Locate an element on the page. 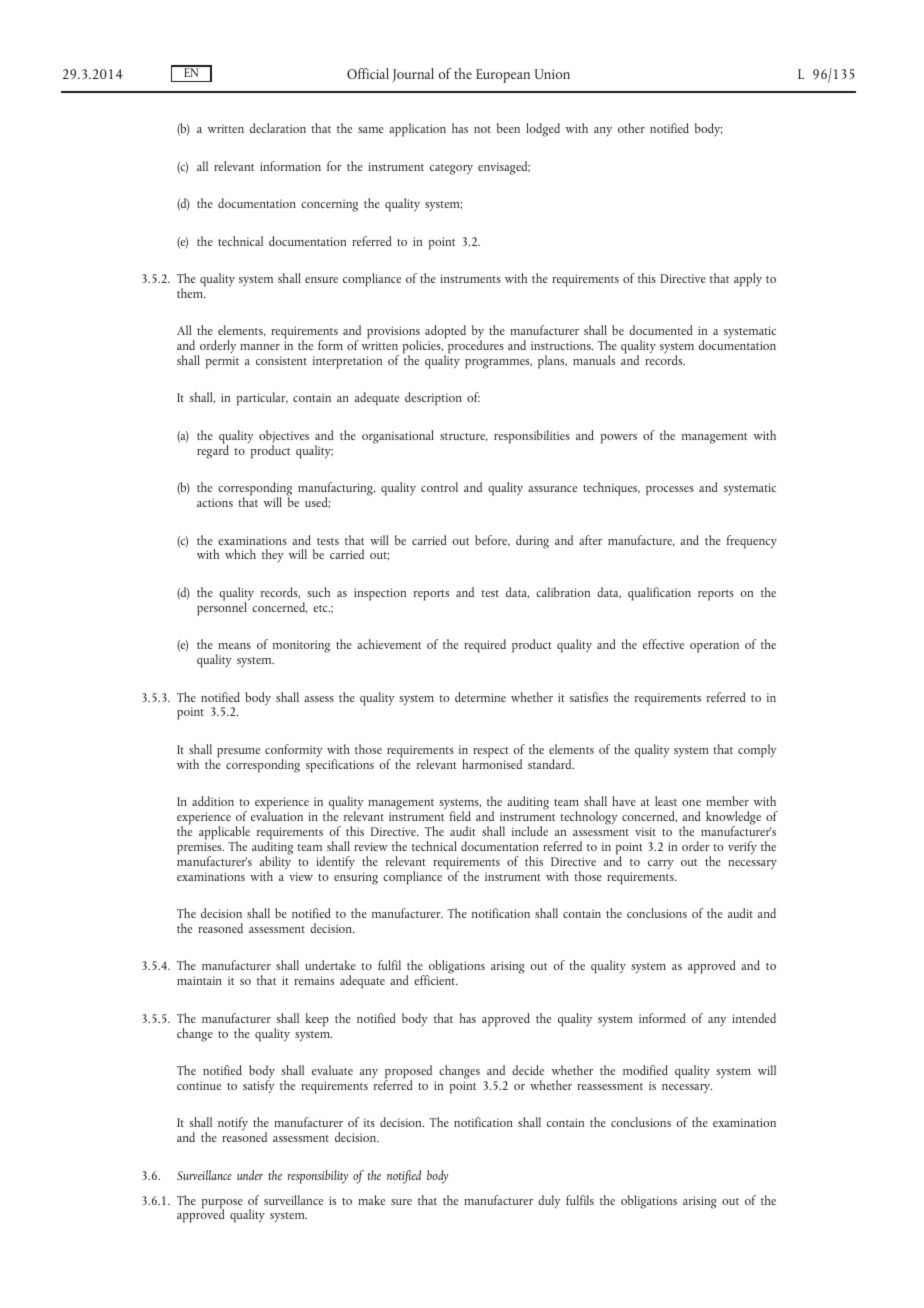  applicable is located at coordinates (224, 834).
